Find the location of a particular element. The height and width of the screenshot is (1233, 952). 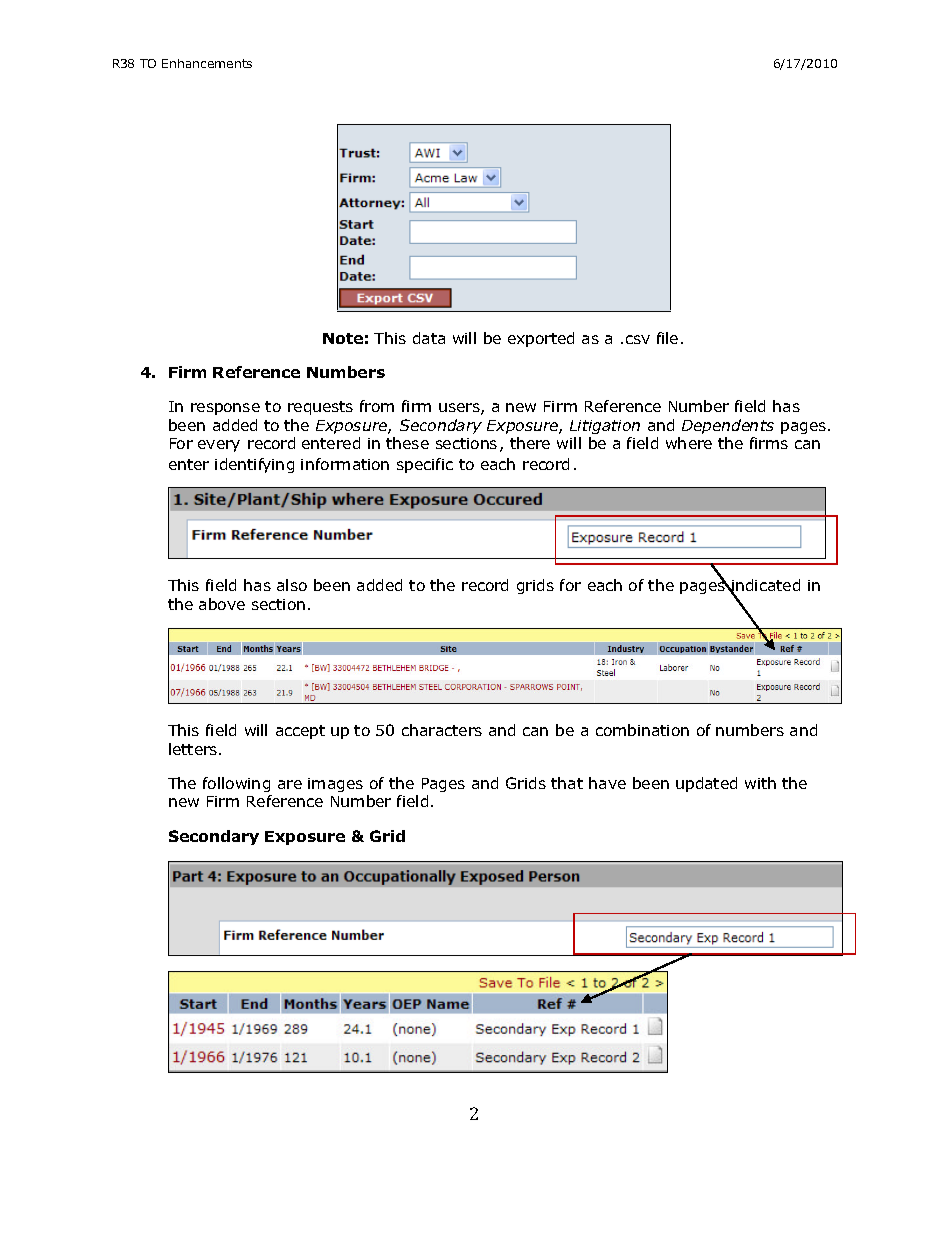

characters is located at coordinates (442, 730).
